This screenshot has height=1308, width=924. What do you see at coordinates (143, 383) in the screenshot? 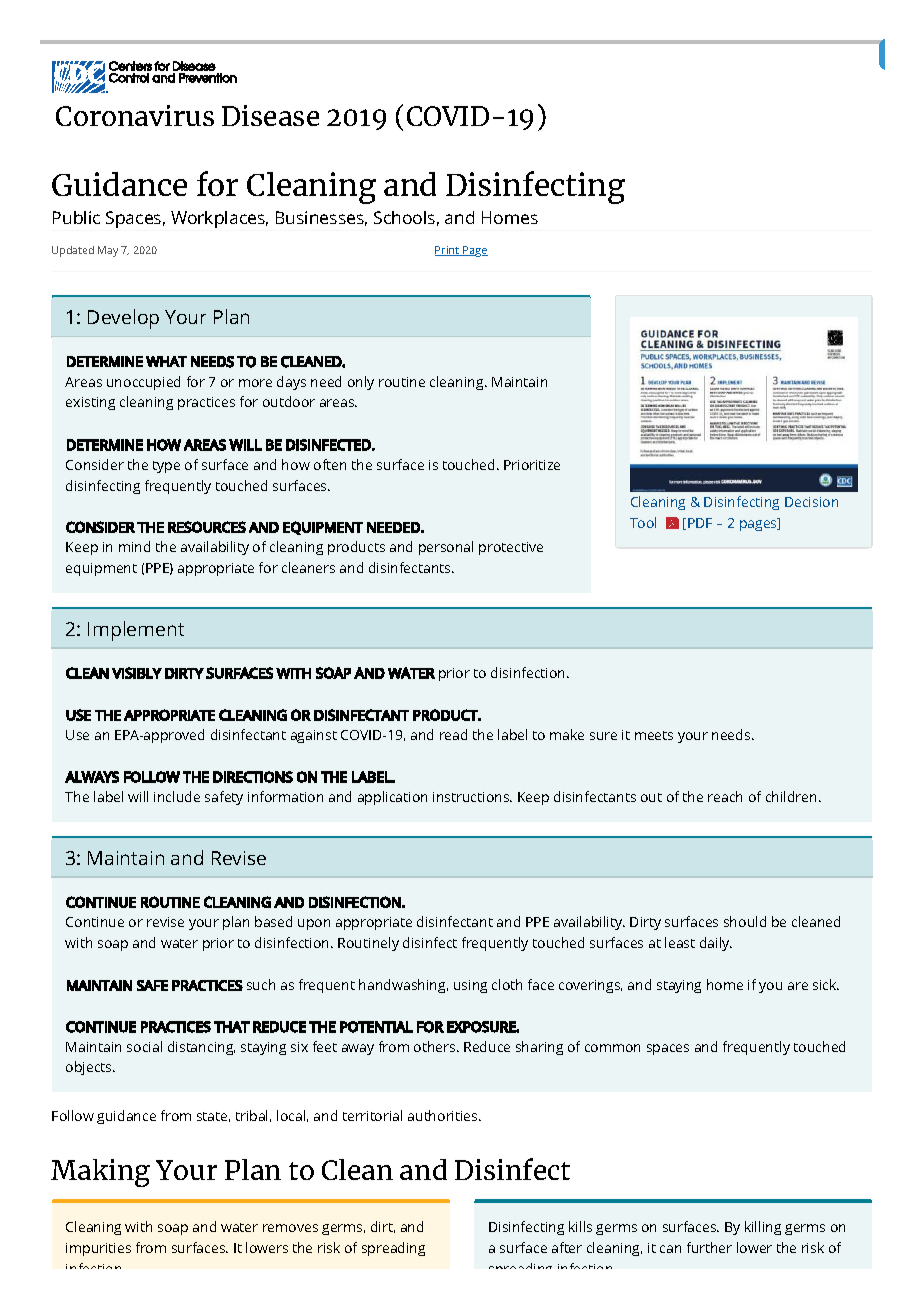
I see `unoccupied` at bounding box center [143, 383].
